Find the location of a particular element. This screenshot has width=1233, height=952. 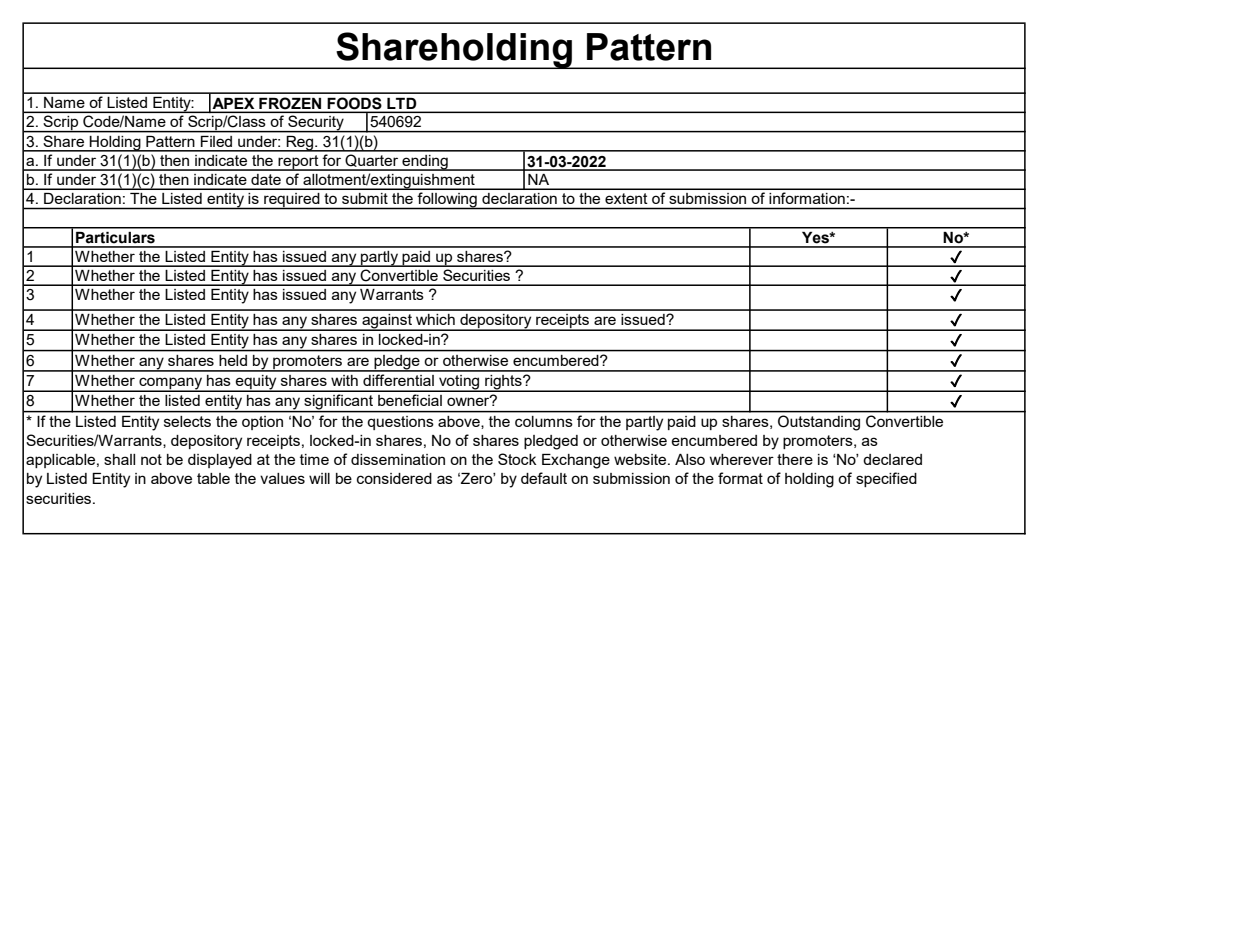

displayed is located at coordinates (220, 461).
